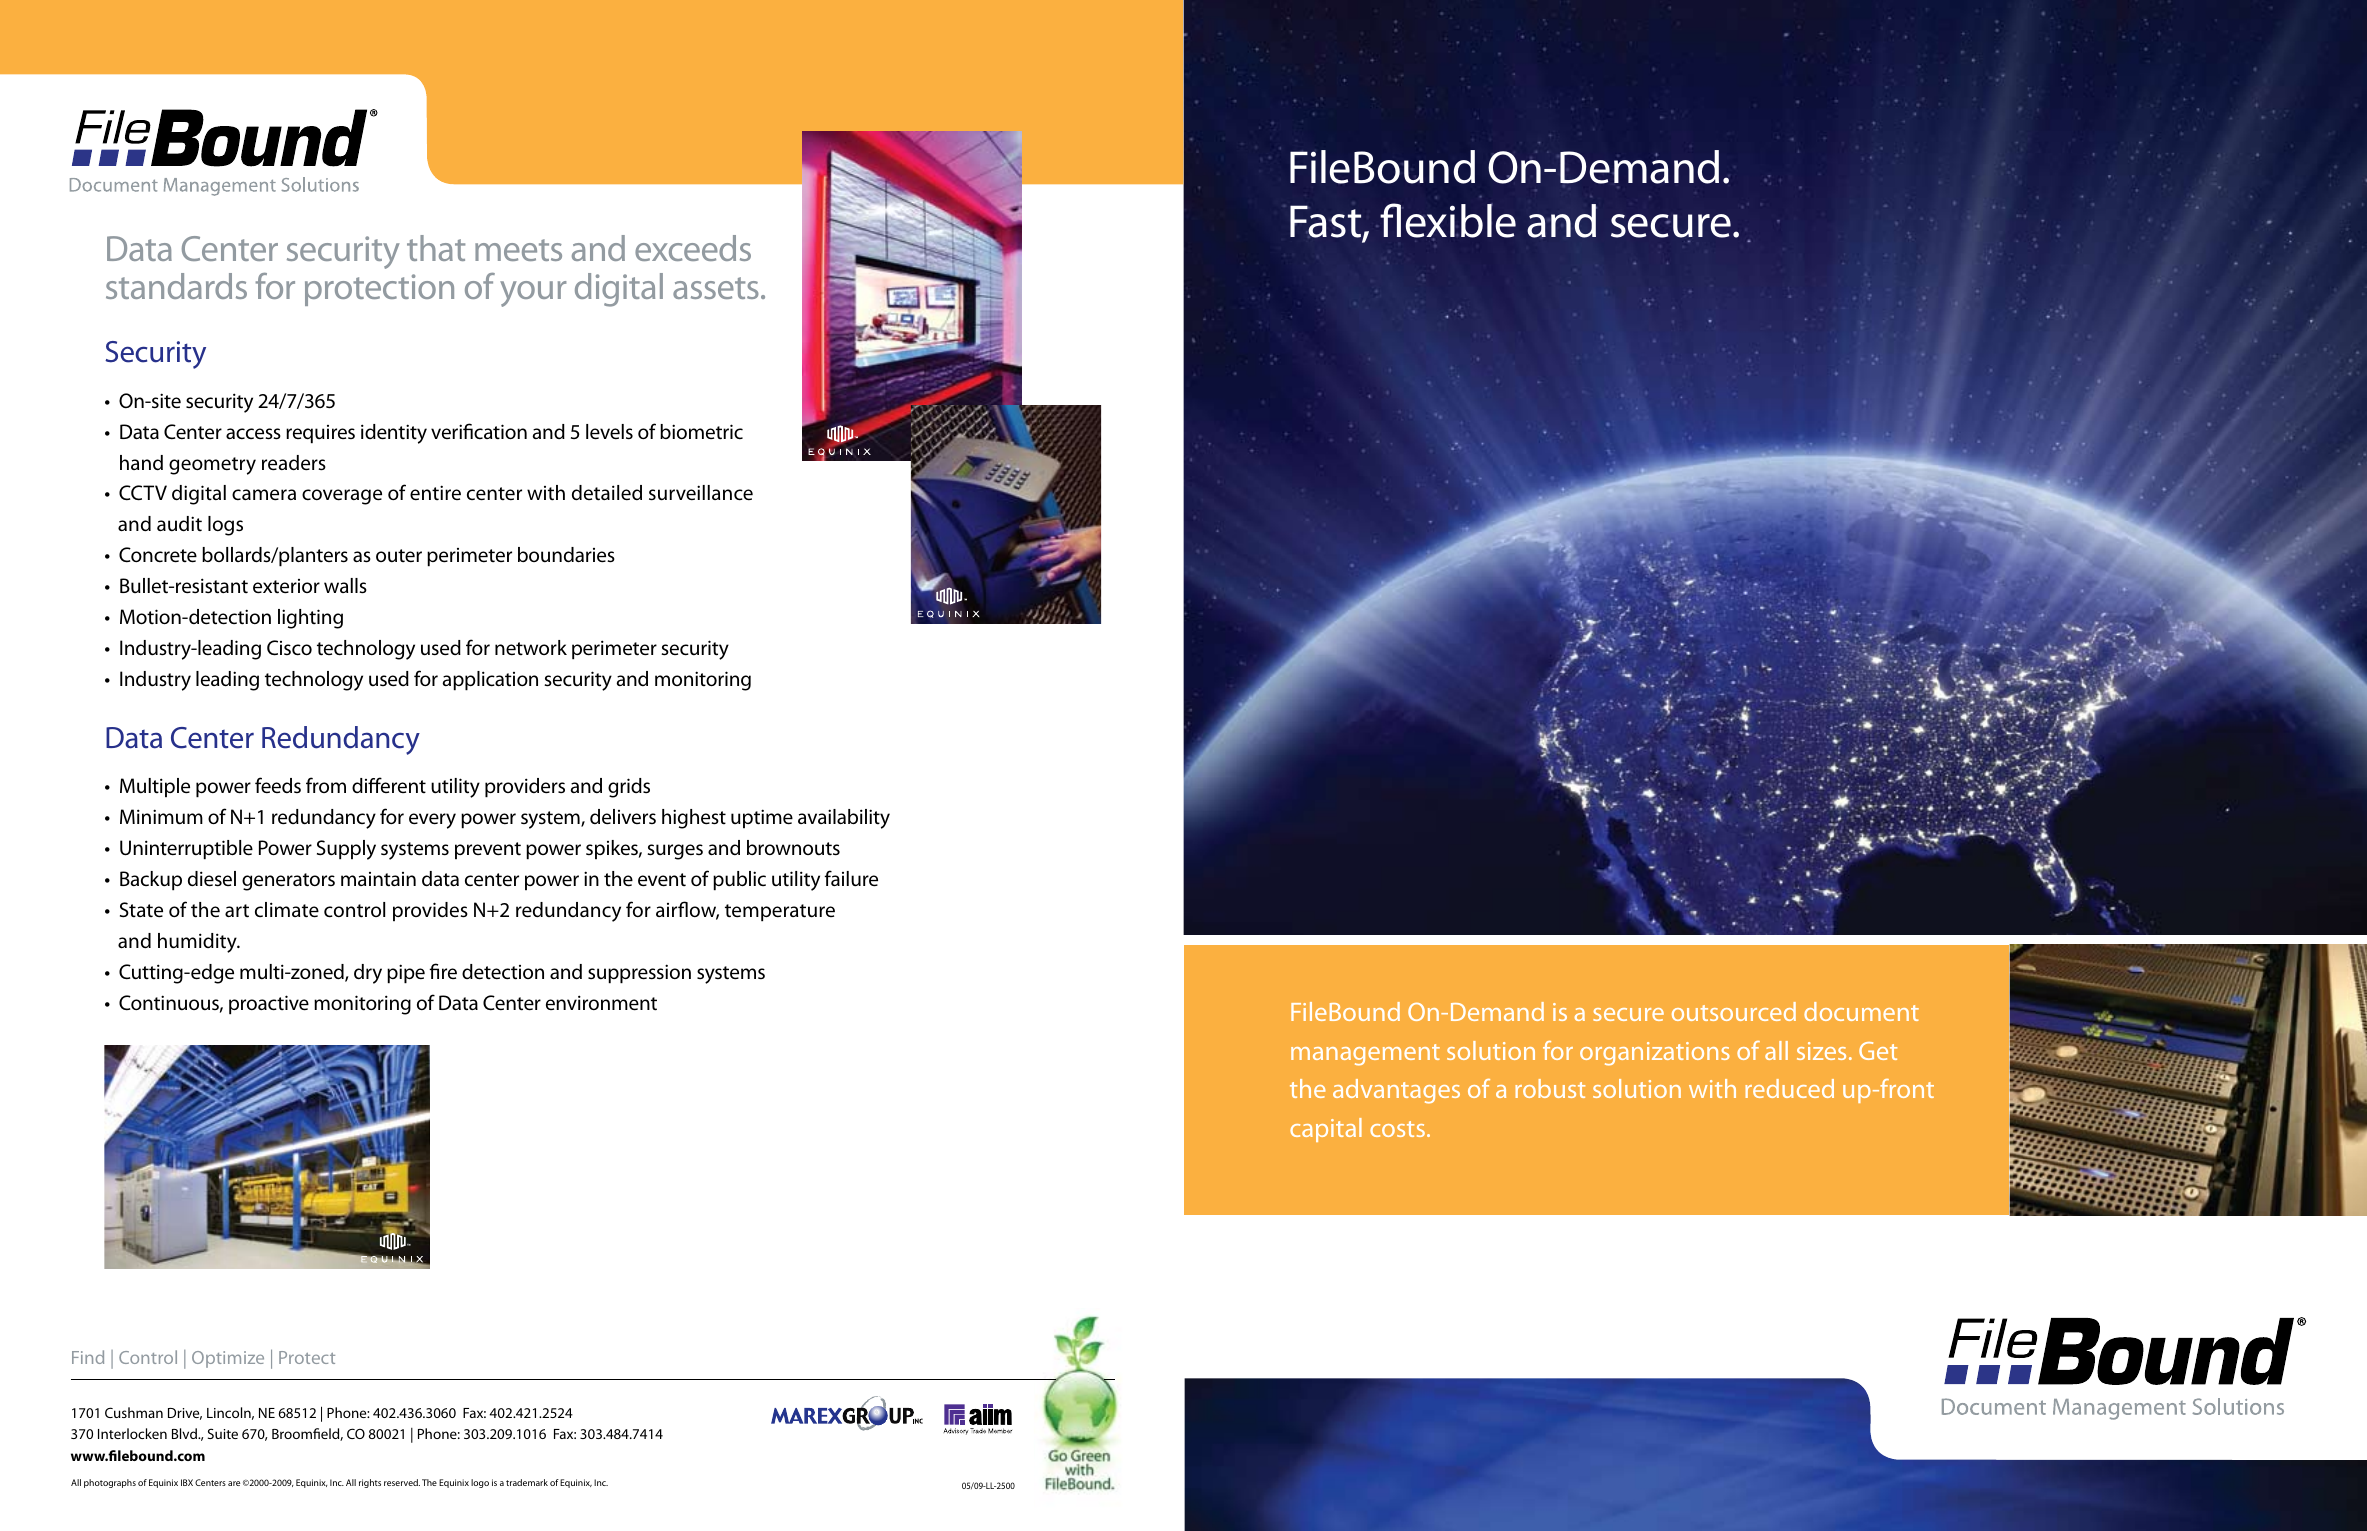 The height and width of the page is (1531, 2367). I want to click on Optimize, so click(228, 1359).
